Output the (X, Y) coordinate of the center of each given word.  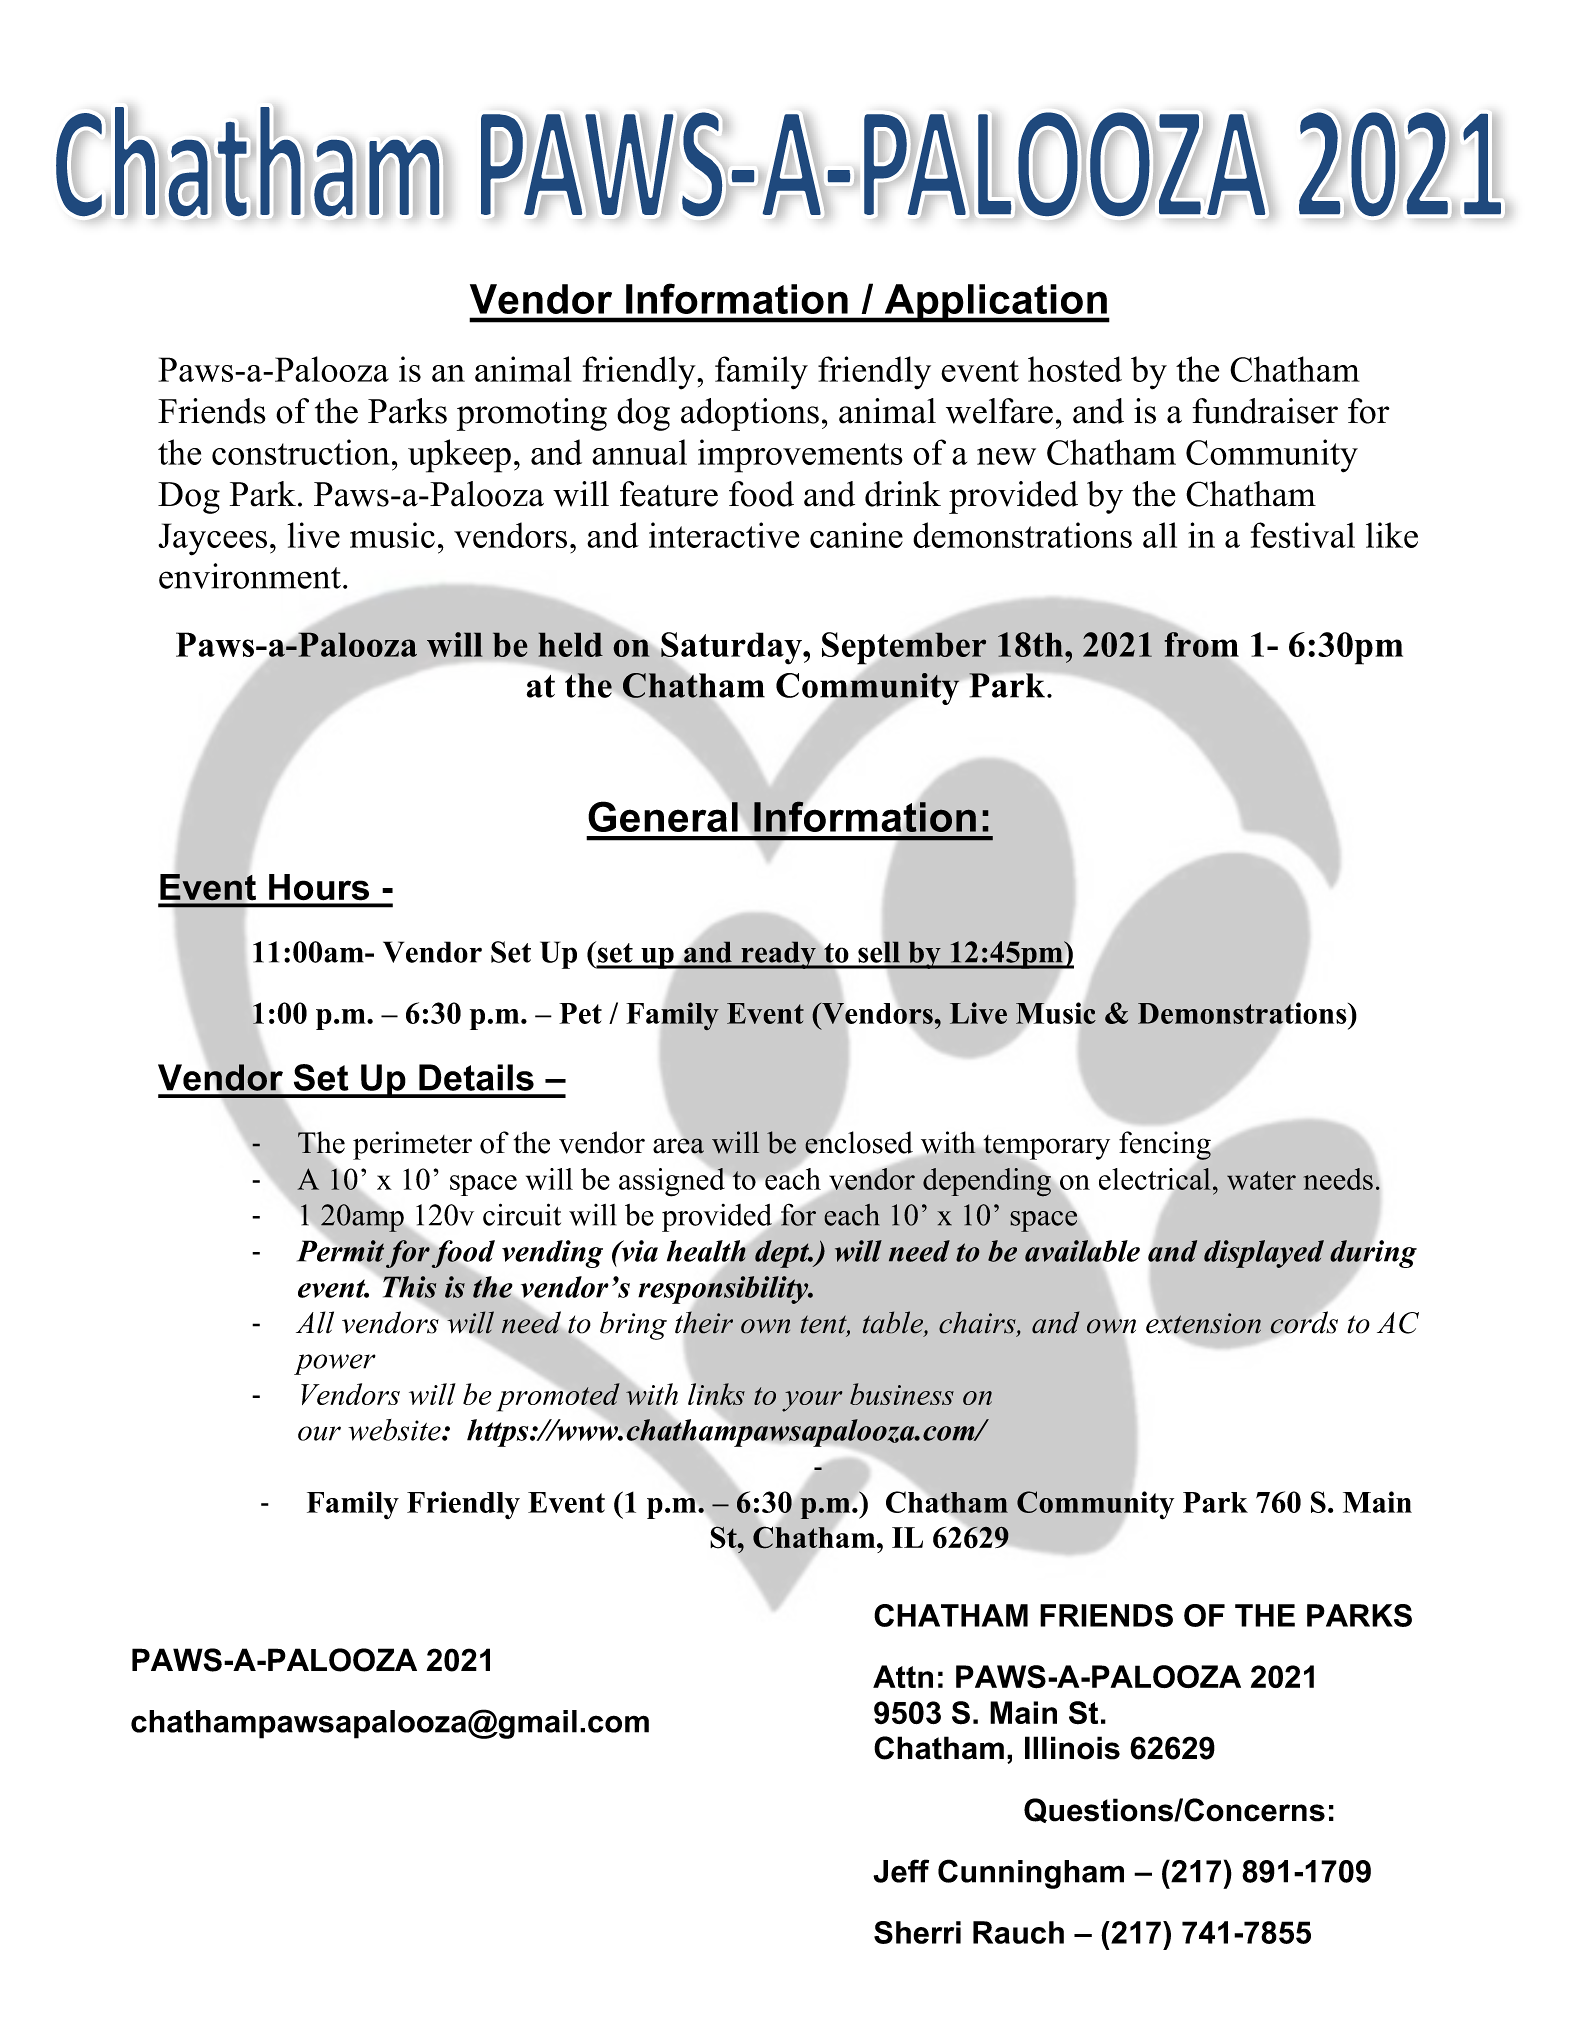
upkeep (459, 456)
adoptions (750, 414)
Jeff (901, 1871)
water (1261, 1180)
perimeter (412, 1145)
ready (778, 955)
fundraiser (1265, 411)
